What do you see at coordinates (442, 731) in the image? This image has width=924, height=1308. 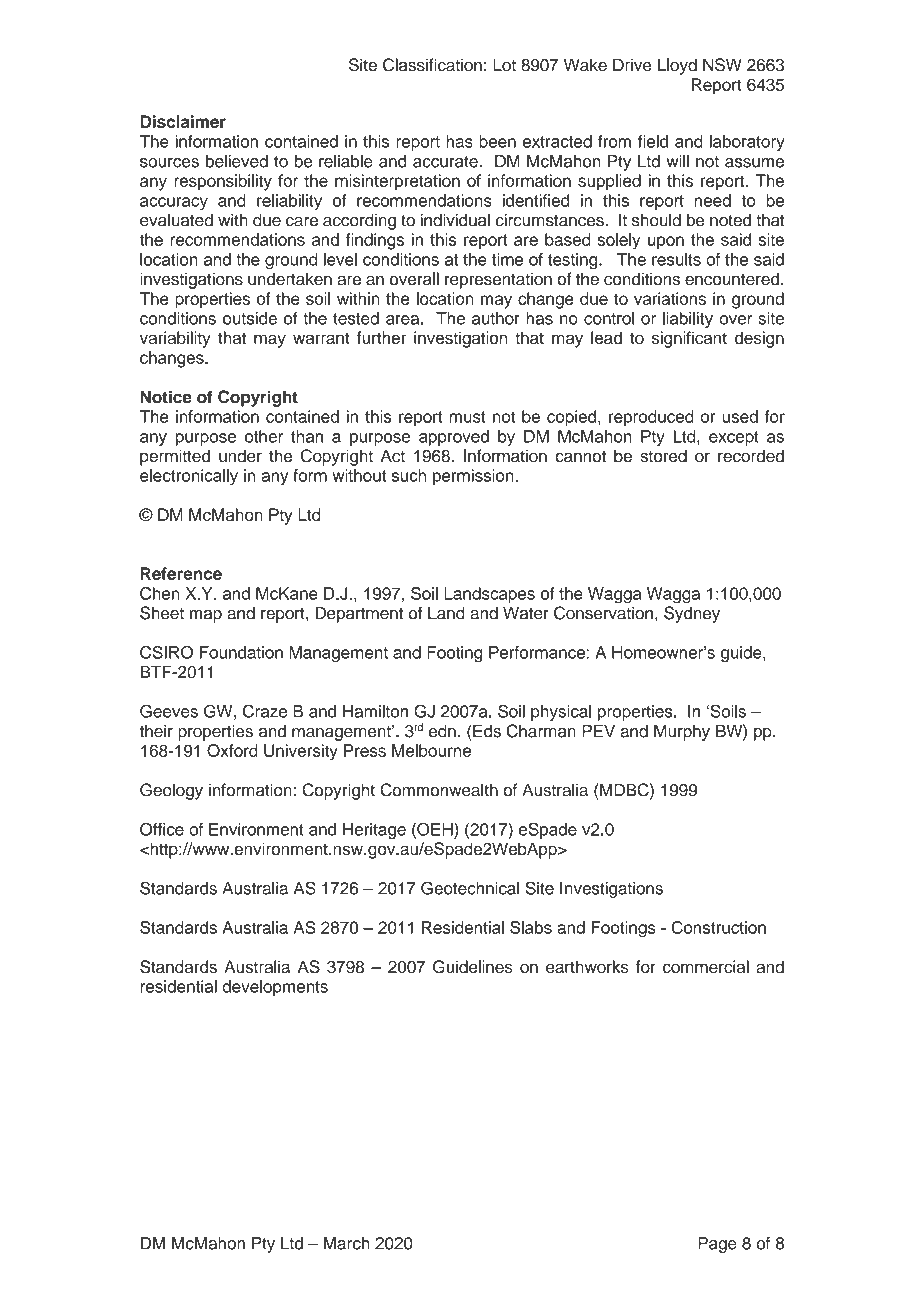 I see `edn` at bounding box center [442, 731].
